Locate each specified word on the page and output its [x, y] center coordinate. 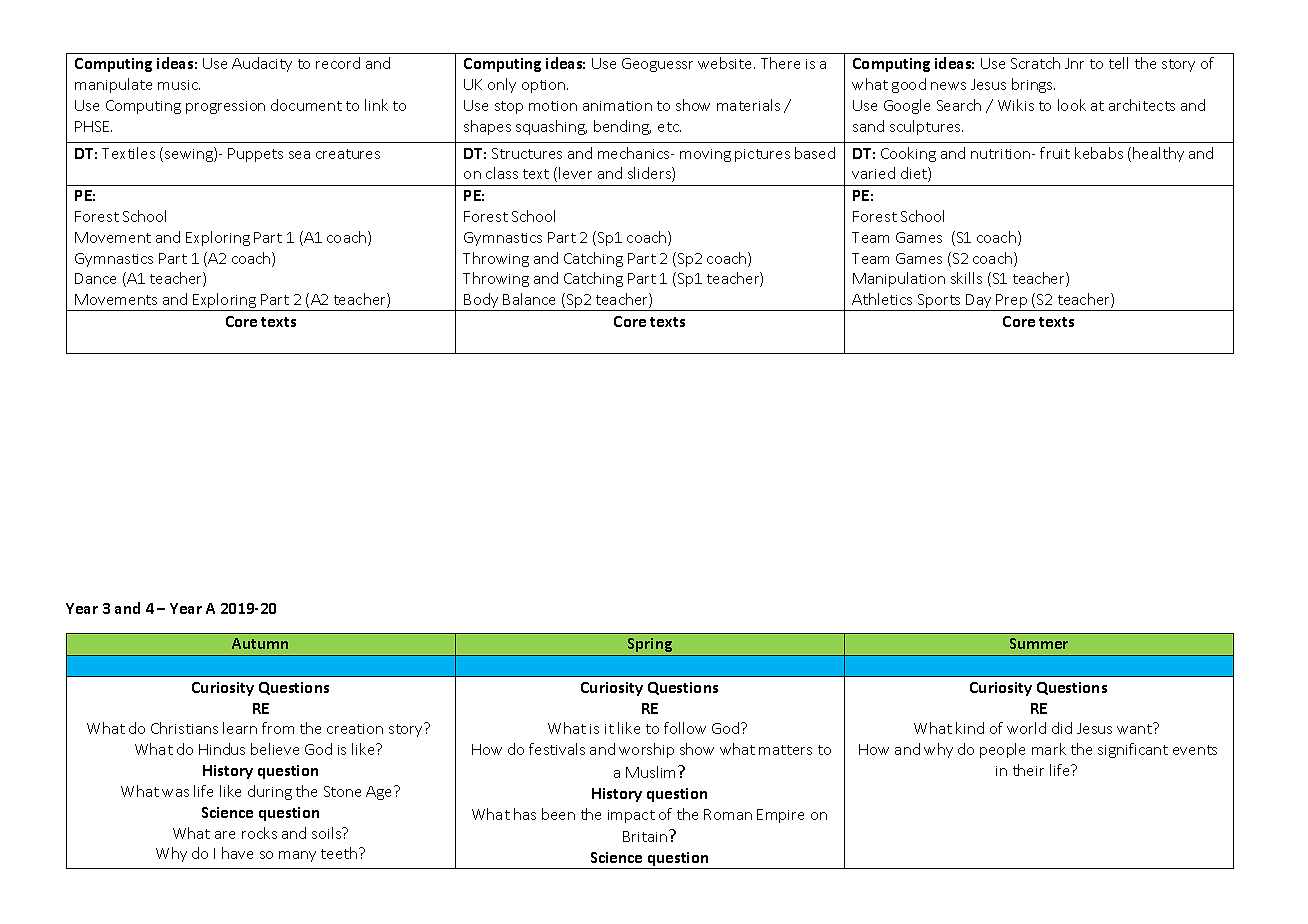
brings [1033, 85]
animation [617, 106]
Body [482, 302]
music [179, 85]
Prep [1012, 302]
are [225, 835]
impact [631, 816]
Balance [529, 299]
